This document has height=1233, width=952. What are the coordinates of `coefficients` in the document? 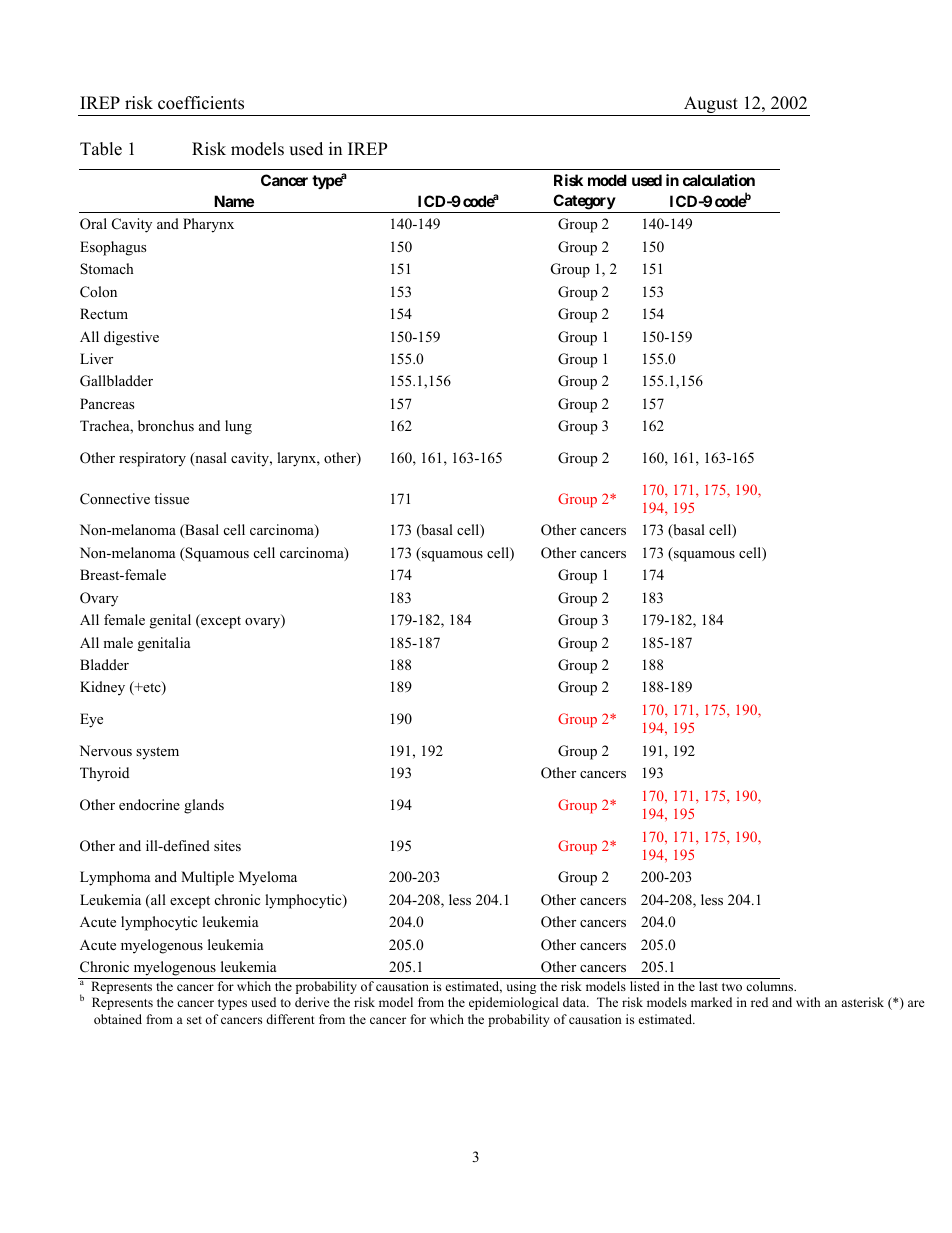 It's located at (201, 103).
